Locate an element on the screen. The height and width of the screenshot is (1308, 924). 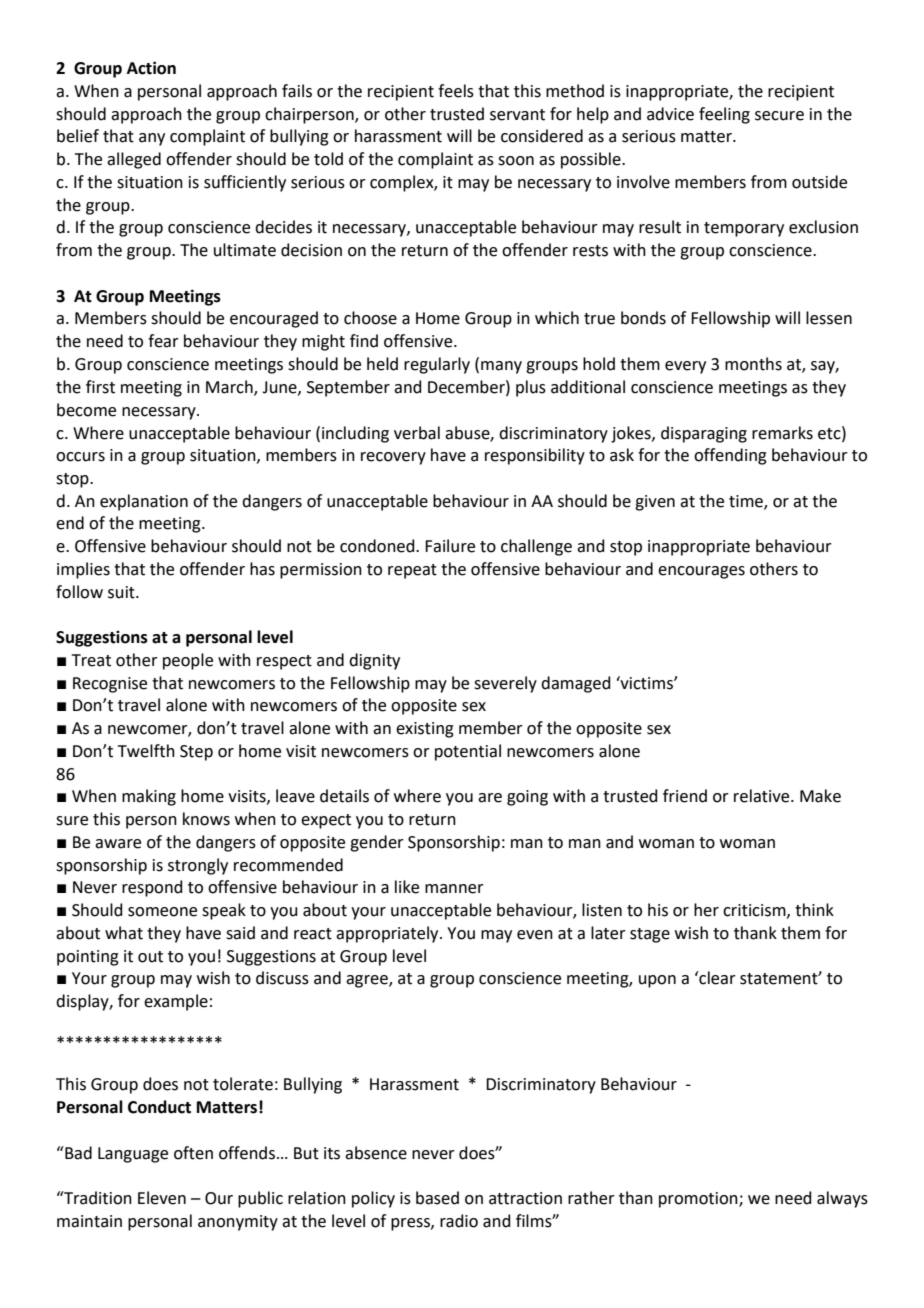
recovery is located at coordinates (393, 458).
